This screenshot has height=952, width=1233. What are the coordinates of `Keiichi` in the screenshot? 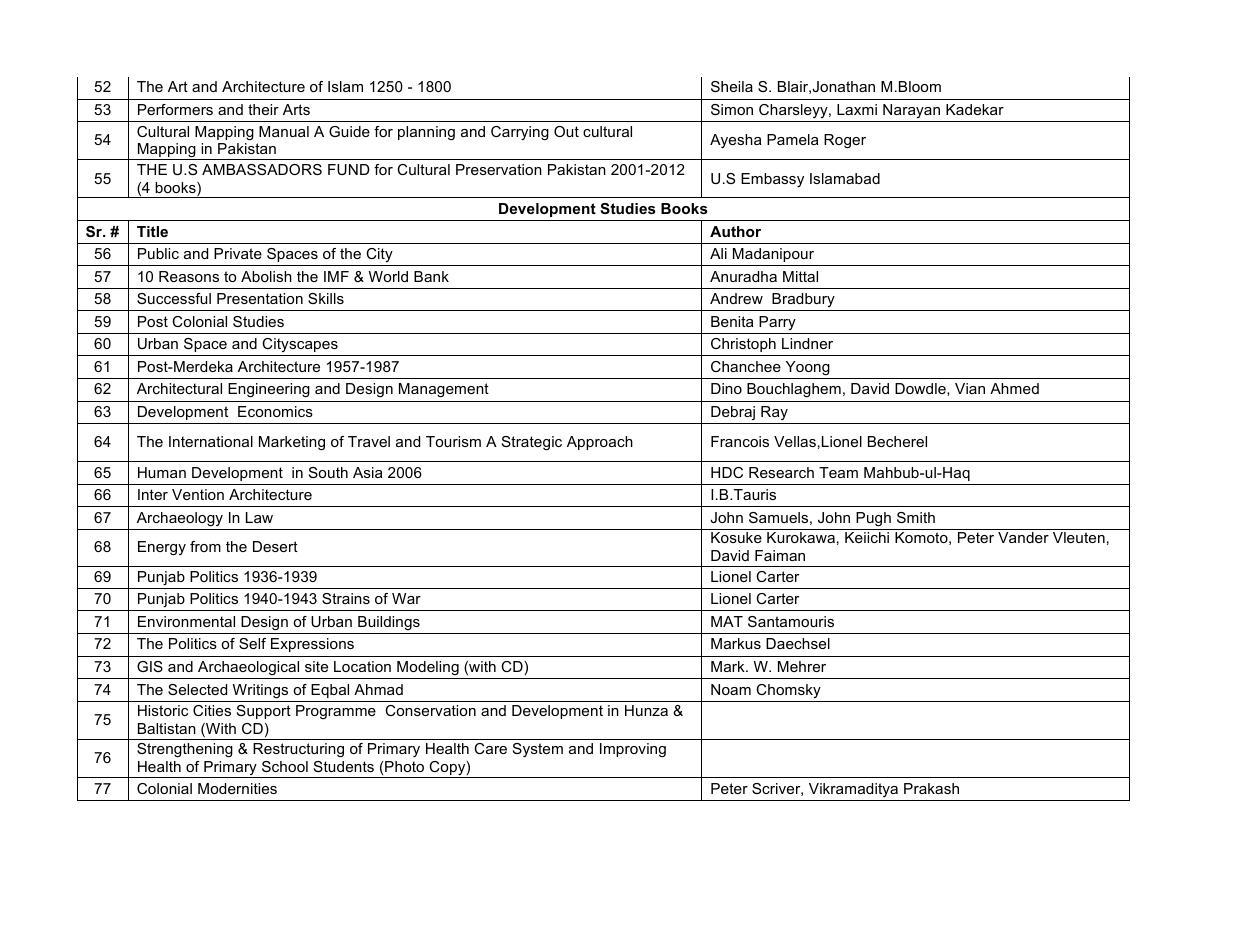 It's located at (867, 537).
